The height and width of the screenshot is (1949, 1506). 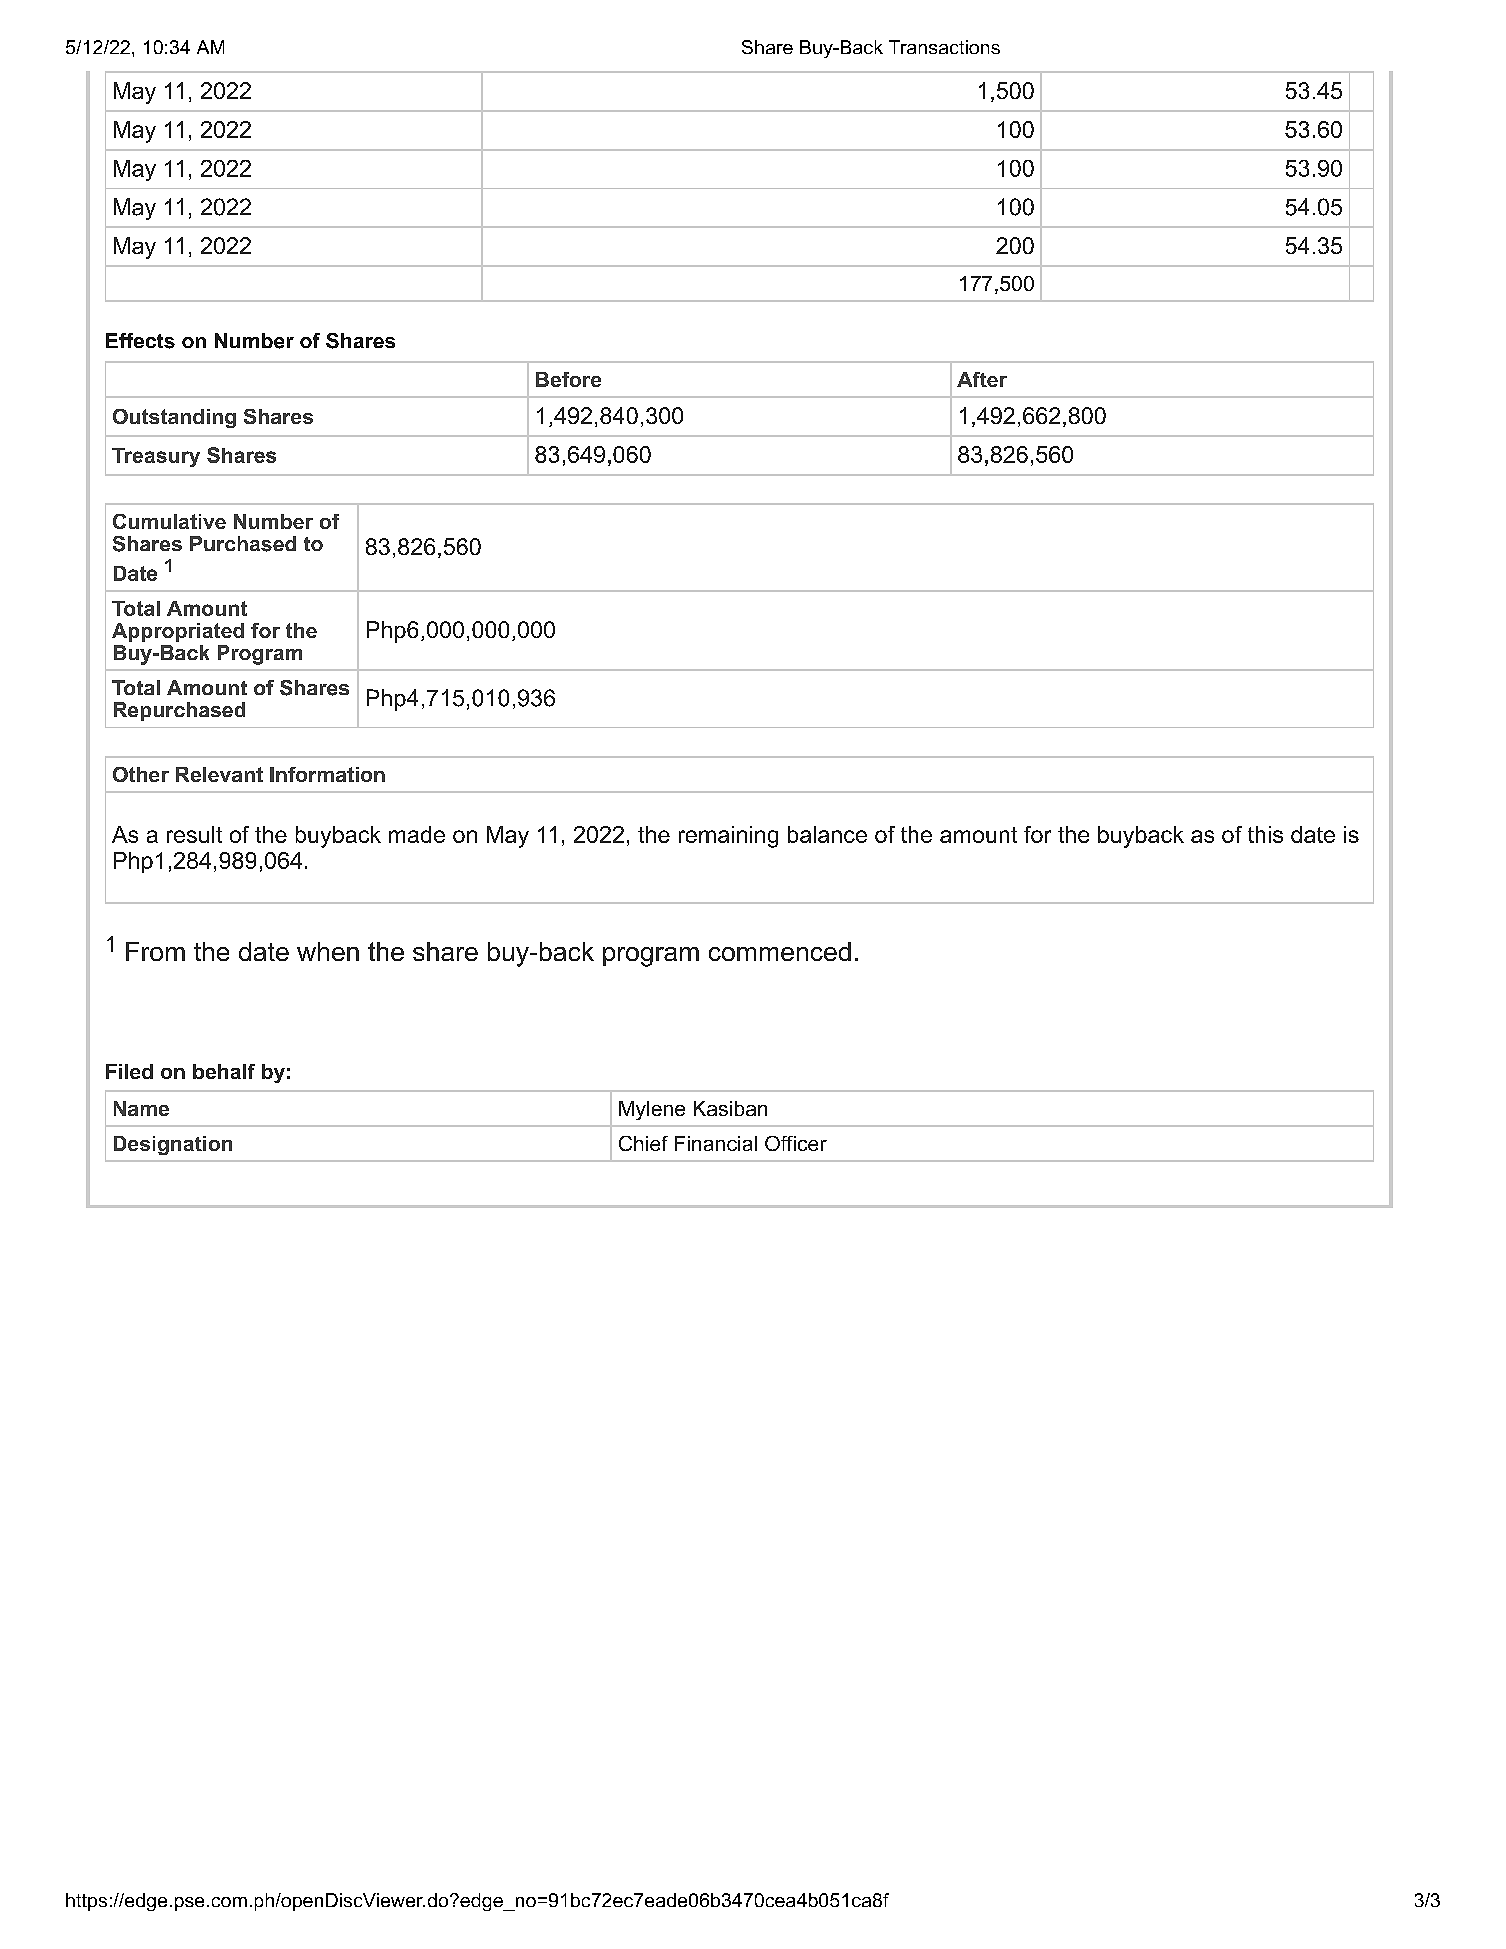 I want to click on this, so click(x=1265, y=834).
